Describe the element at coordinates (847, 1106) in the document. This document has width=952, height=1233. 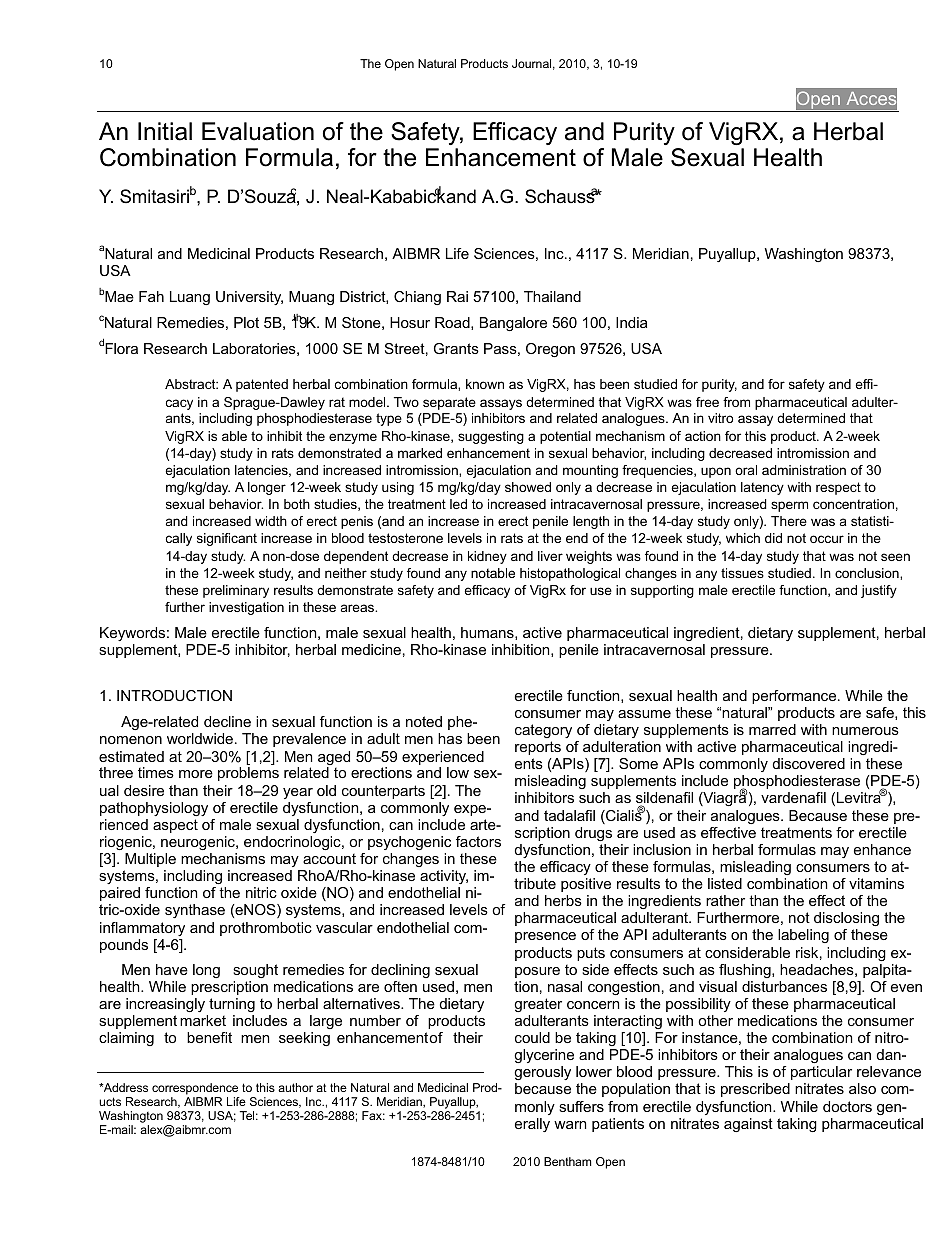
I see `doctors` at that location.
